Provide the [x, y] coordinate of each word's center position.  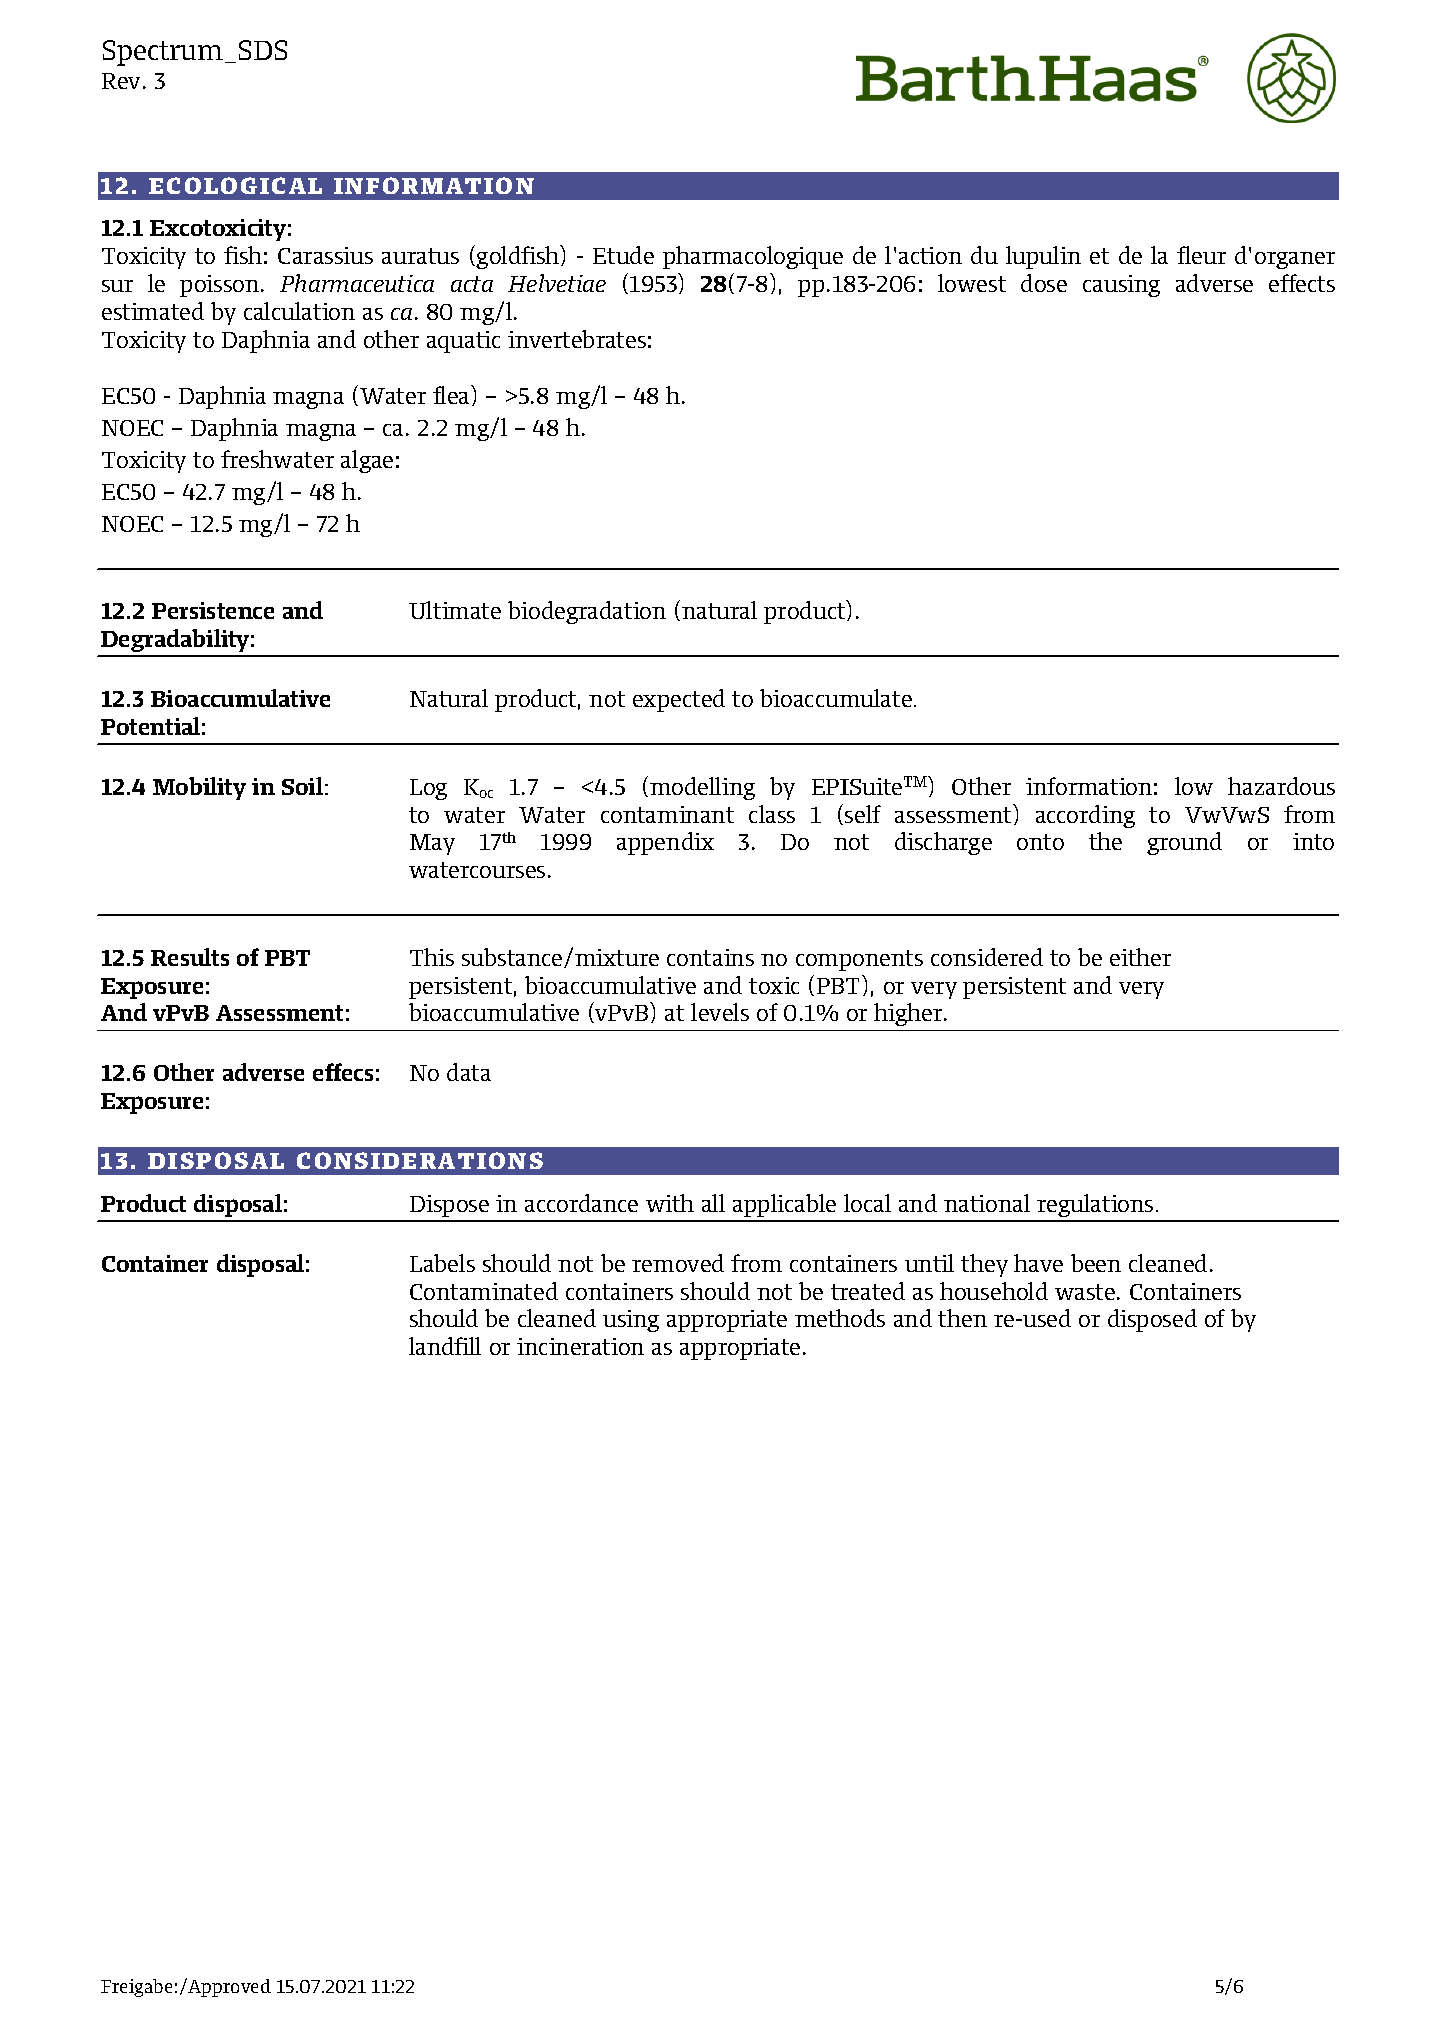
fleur [1201, 255]
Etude [623, 255]
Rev [123, 81]
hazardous [1281, 786]
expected [679, 700]
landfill [445, 1346]
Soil [302, 786]
